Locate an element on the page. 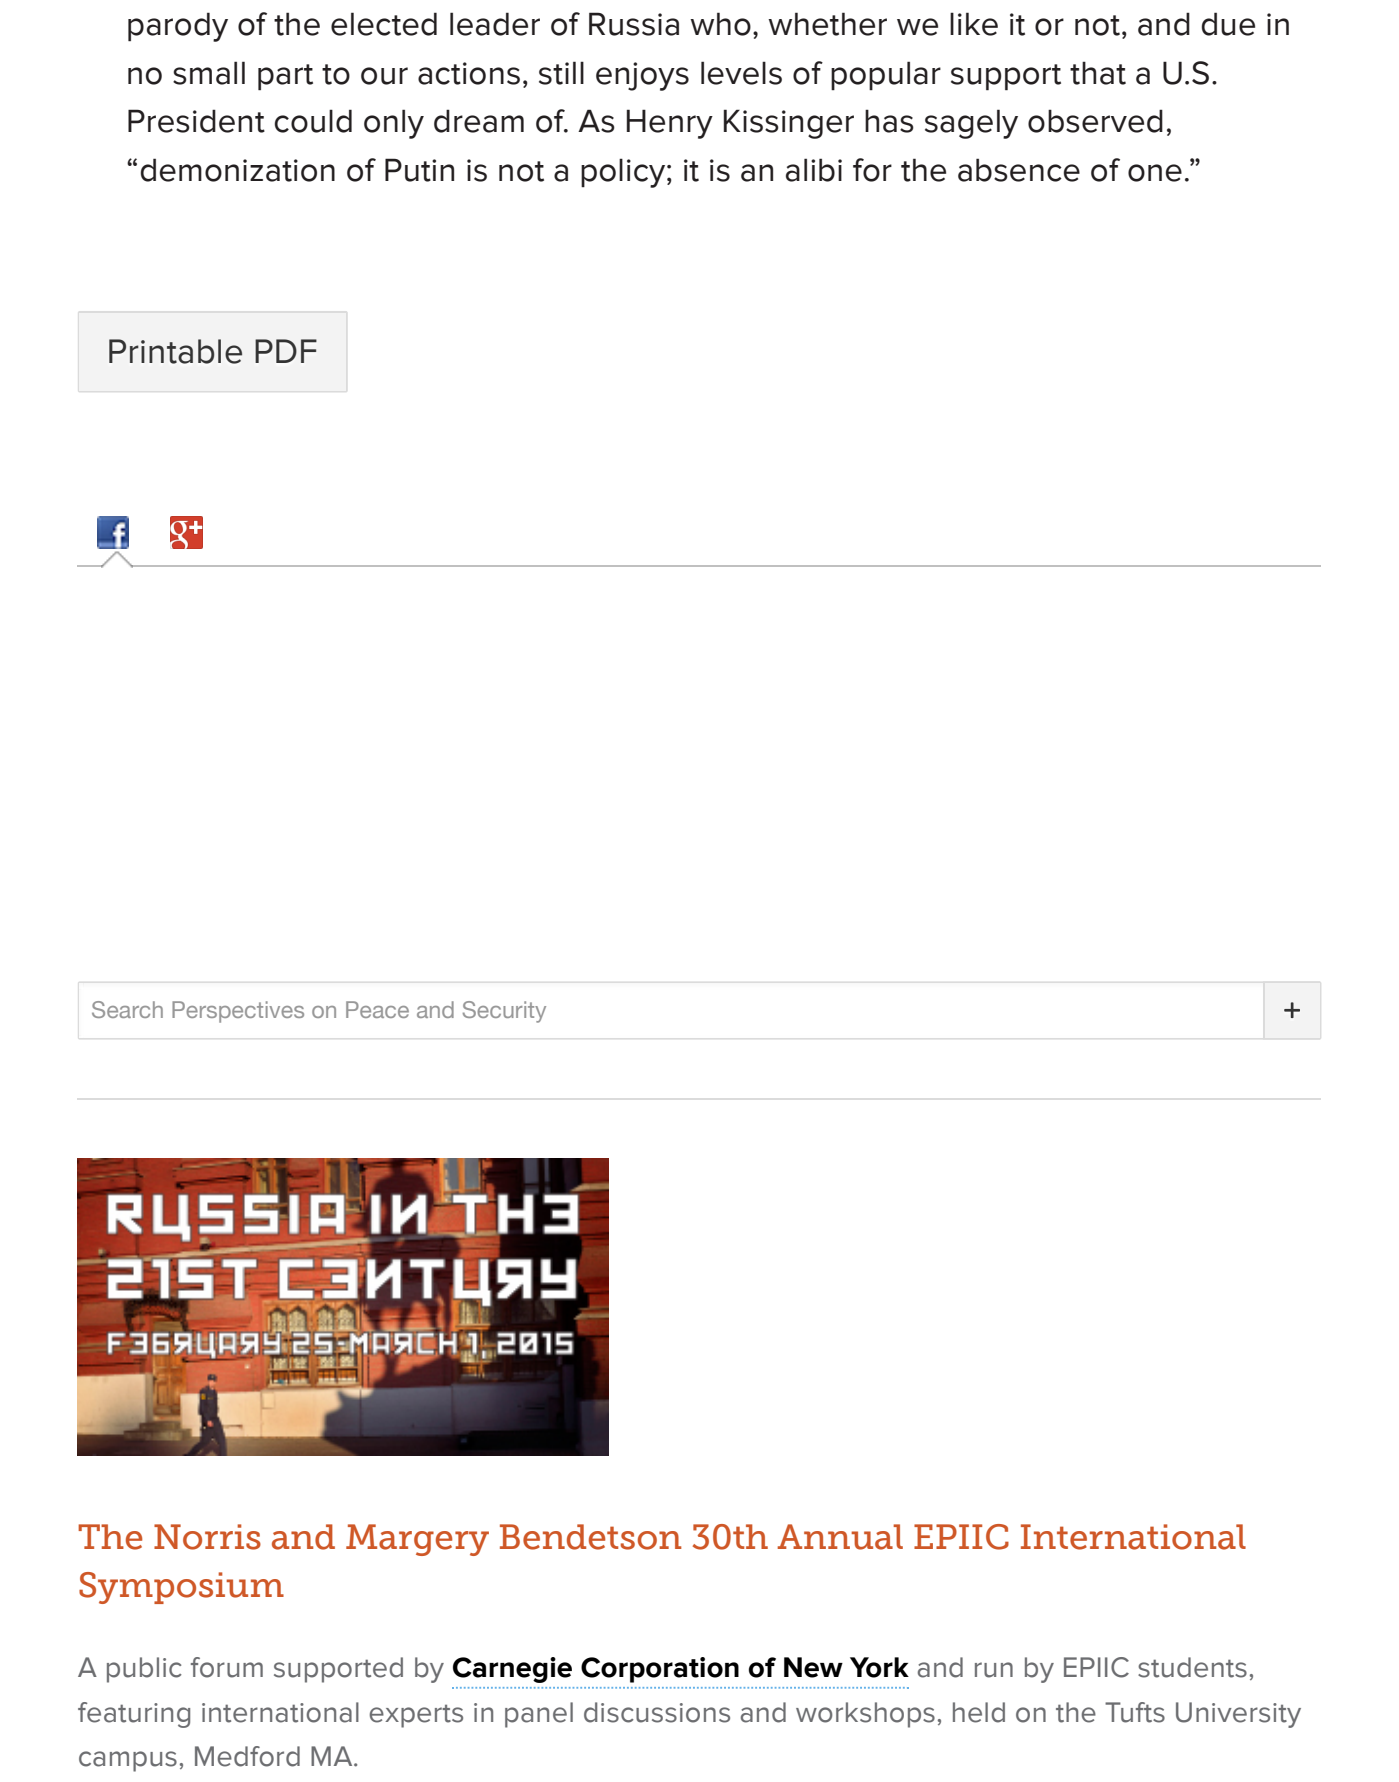 The height and width of the page is (1782, 1399). Perspectives is located at coordinates (238, 1012).
